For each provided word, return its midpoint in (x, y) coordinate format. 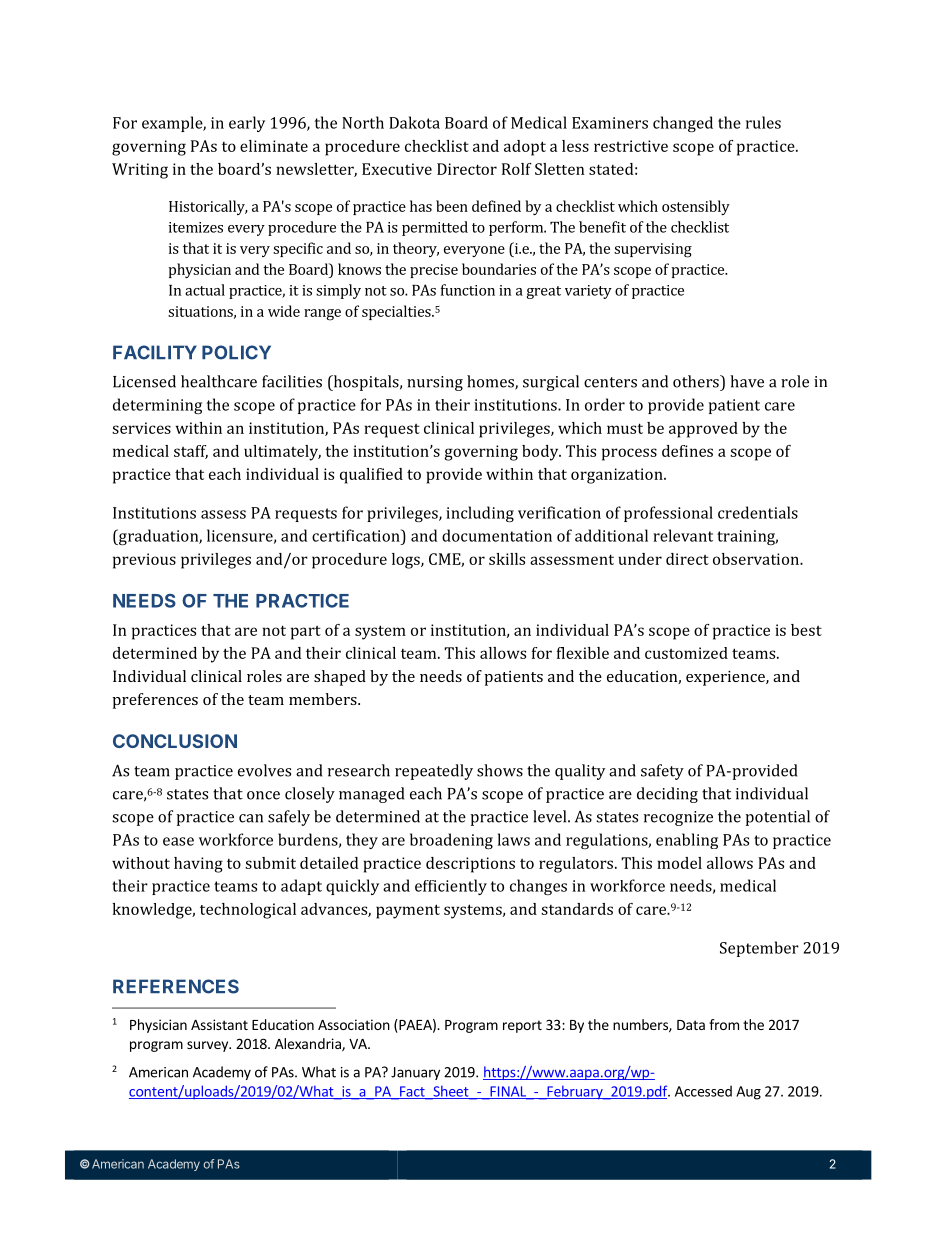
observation (757, 559)
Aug (748, 1093)
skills (507, 559)
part (306, 633)
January (415, 1073)
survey (208, 1046)
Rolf (516, 169)
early (247, 124)
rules (763, 122)
